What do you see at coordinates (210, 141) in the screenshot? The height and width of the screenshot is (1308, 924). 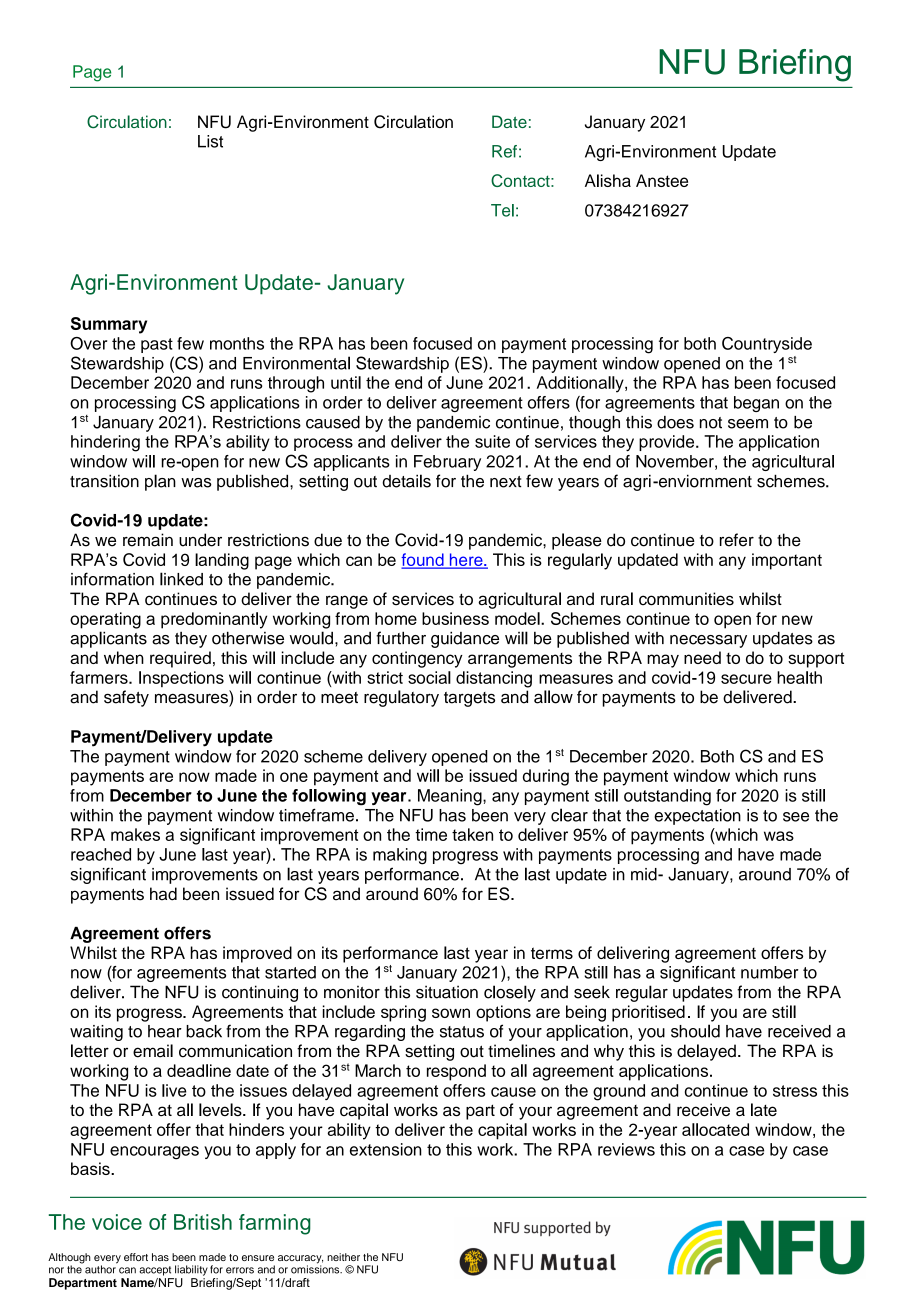 I see `List` at bounding box center [210, 141].
